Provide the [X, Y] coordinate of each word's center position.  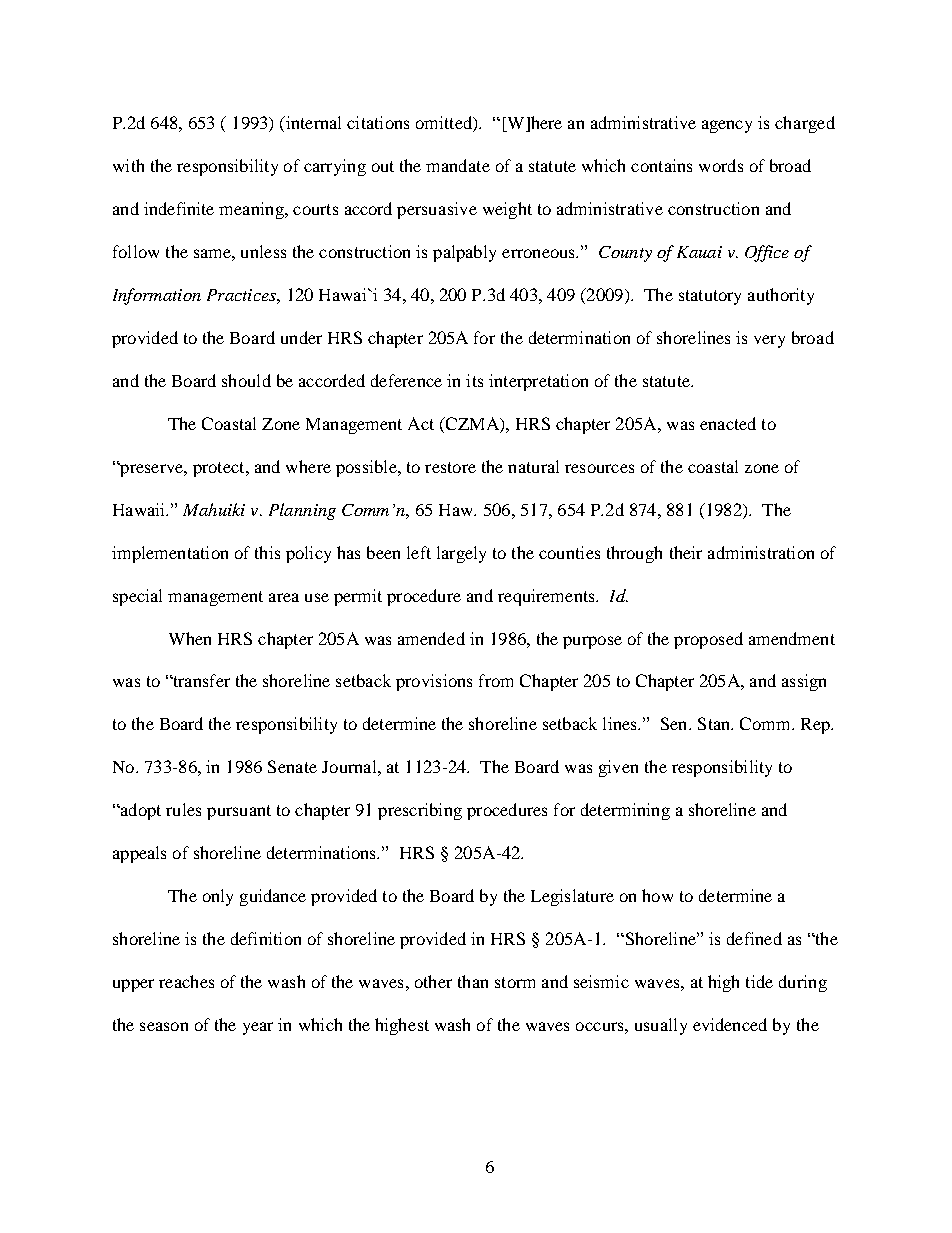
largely [461, 554]
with [128, 165]
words [721, 165]
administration [761, 552]
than [473, 981]
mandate [458, 165]
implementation [170, 554]
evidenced [730, 1024]
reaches [186, 981]
